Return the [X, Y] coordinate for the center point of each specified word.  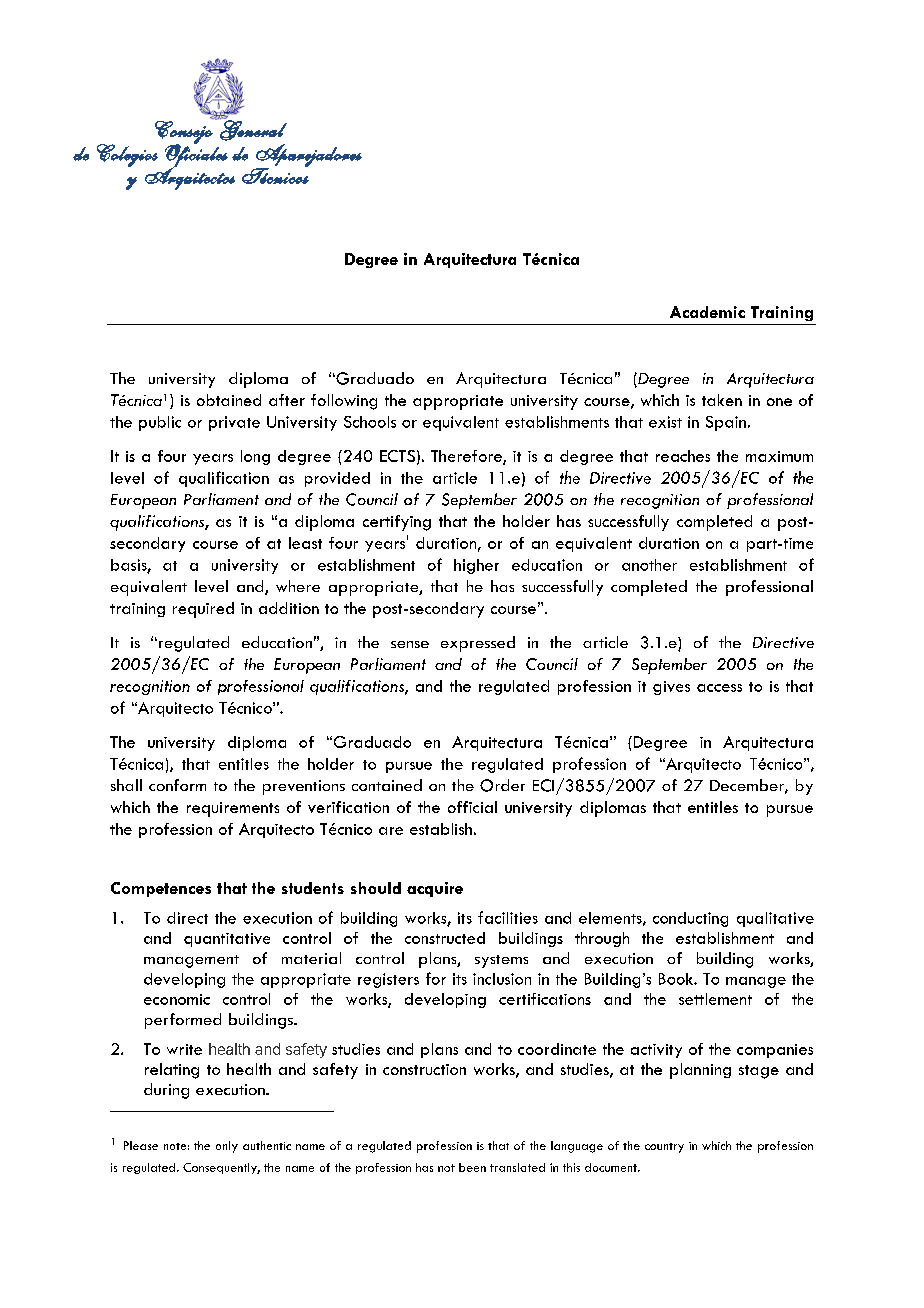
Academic [707, 312]
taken [722, 400]
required [203, 610]
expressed [478, 644]
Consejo [184, 132]
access [719, 688]
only [227, 1147]
